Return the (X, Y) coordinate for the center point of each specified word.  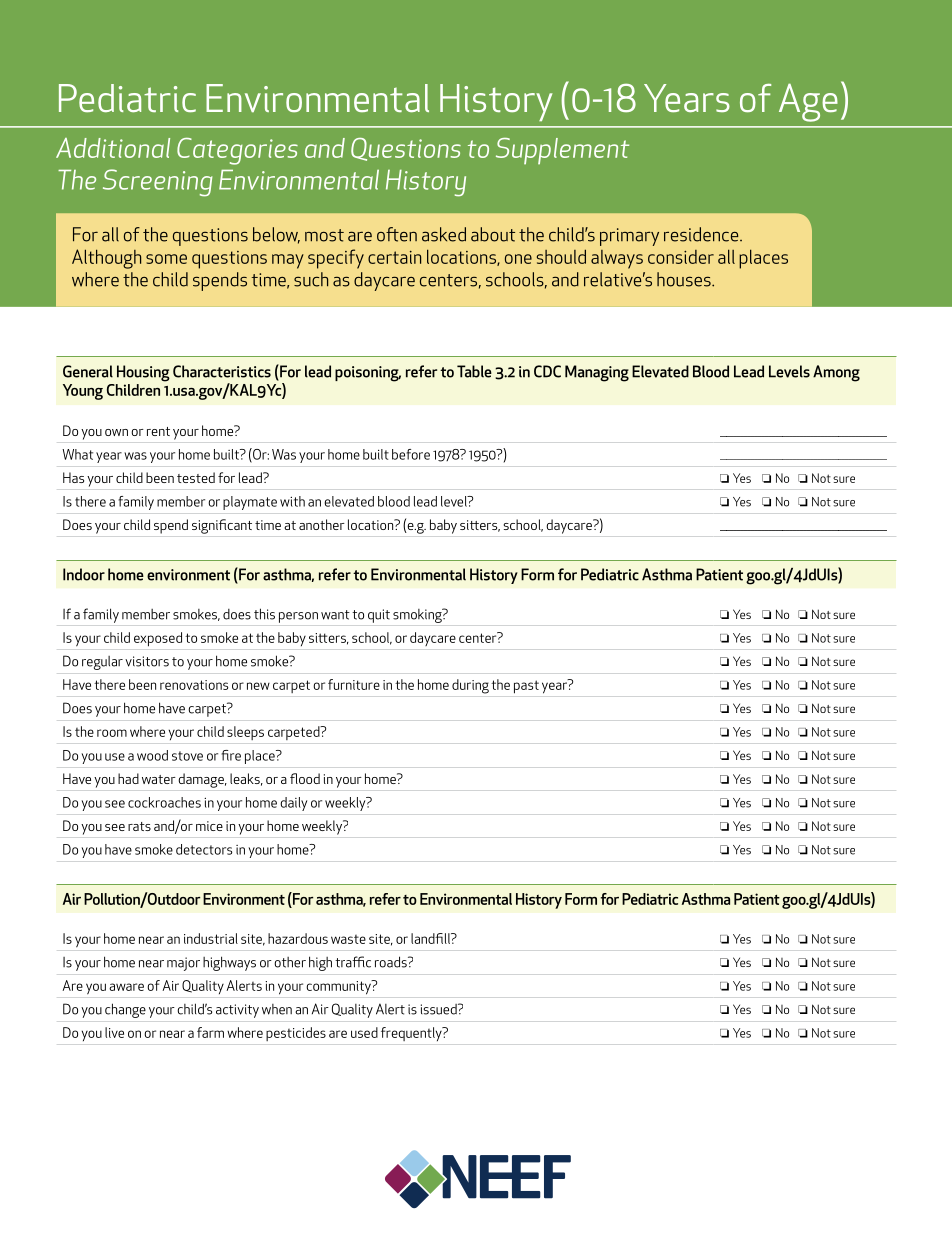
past (526, 687)
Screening (157, 183)
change (125, 1010)
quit (379, 616)
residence (702, 234)
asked (444, 234)
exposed (158, 639)
